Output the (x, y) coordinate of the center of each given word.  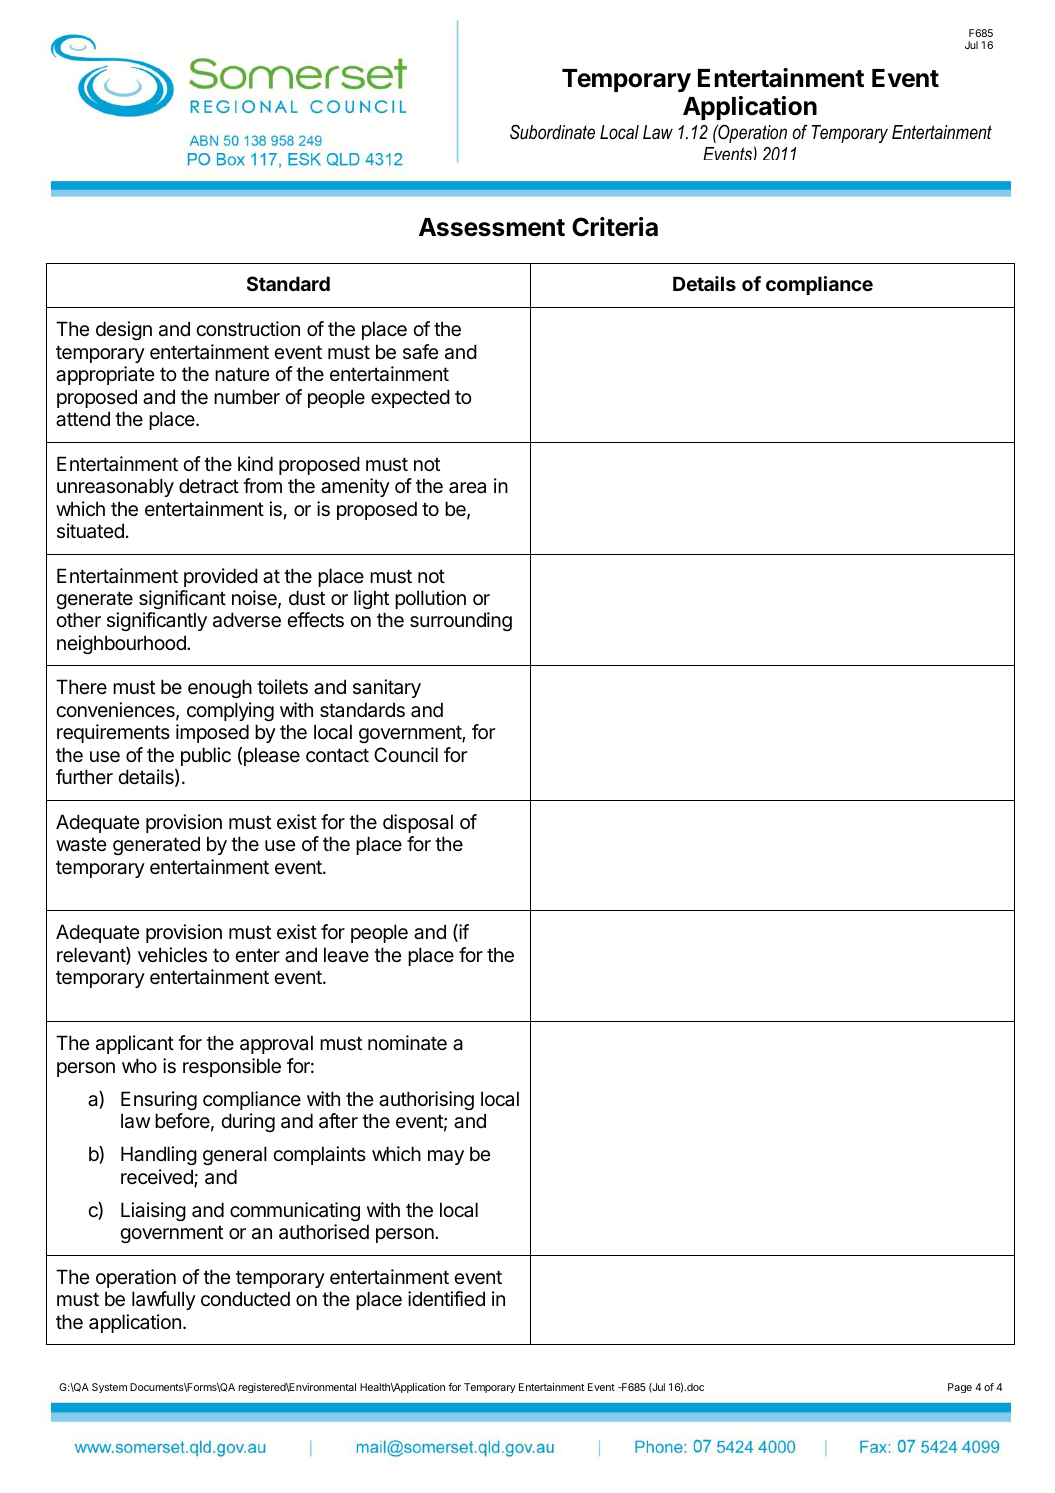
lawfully (164, 1300)
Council (406, 754)
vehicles (172, 954)
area (467, 487)
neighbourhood (122, 644)
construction (248, 329)
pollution (430, 599)
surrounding (461, 621)
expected (410, 398)
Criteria (615, 227)
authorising (426, 1100)
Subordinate (552, 132)
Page (960, 1388)
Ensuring (159, 1100)
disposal (418, 823)
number (247, 396)
